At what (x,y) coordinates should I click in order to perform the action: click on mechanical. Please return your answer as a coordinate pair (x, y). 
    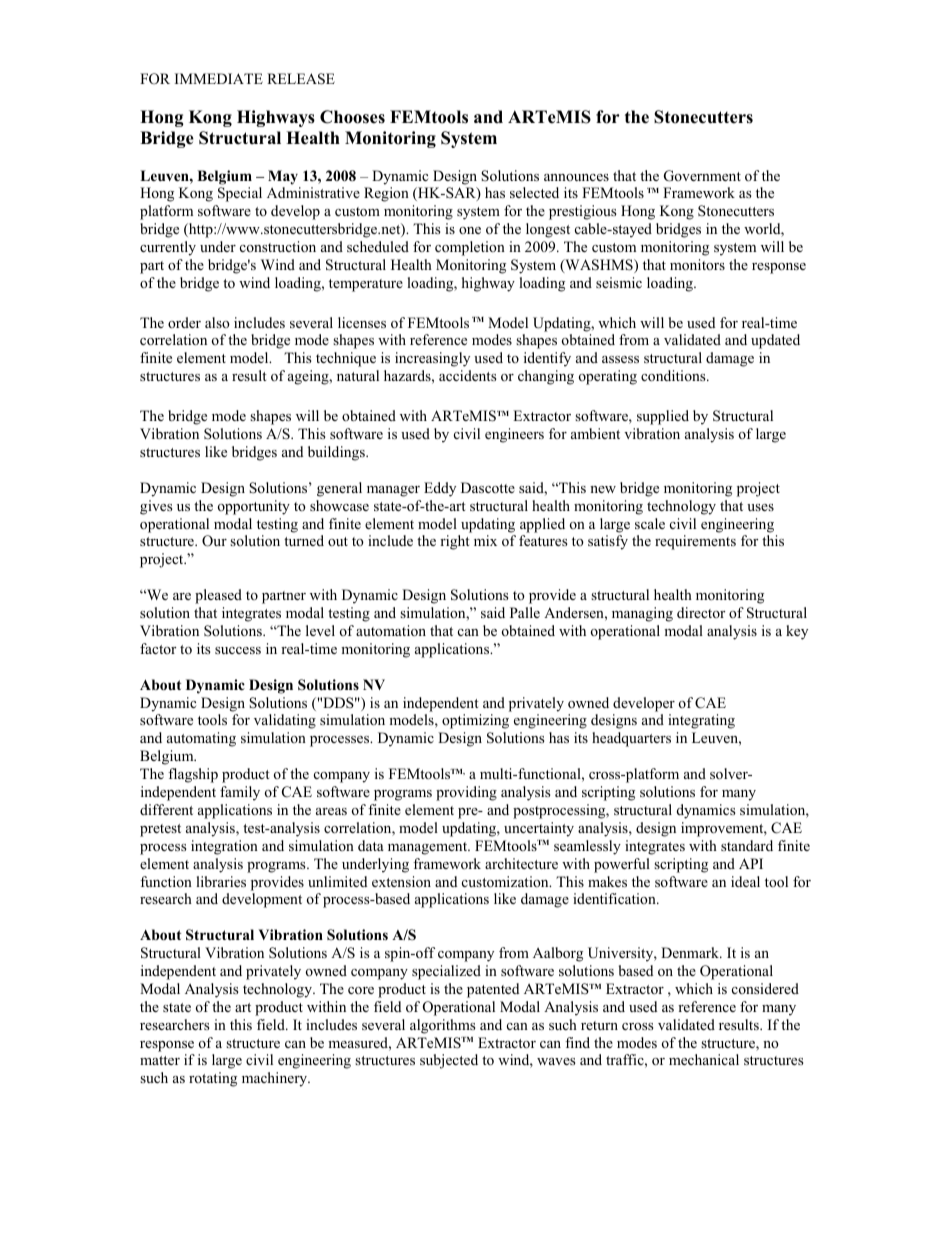
    Looking at the image, I should click on (704, 1059).
